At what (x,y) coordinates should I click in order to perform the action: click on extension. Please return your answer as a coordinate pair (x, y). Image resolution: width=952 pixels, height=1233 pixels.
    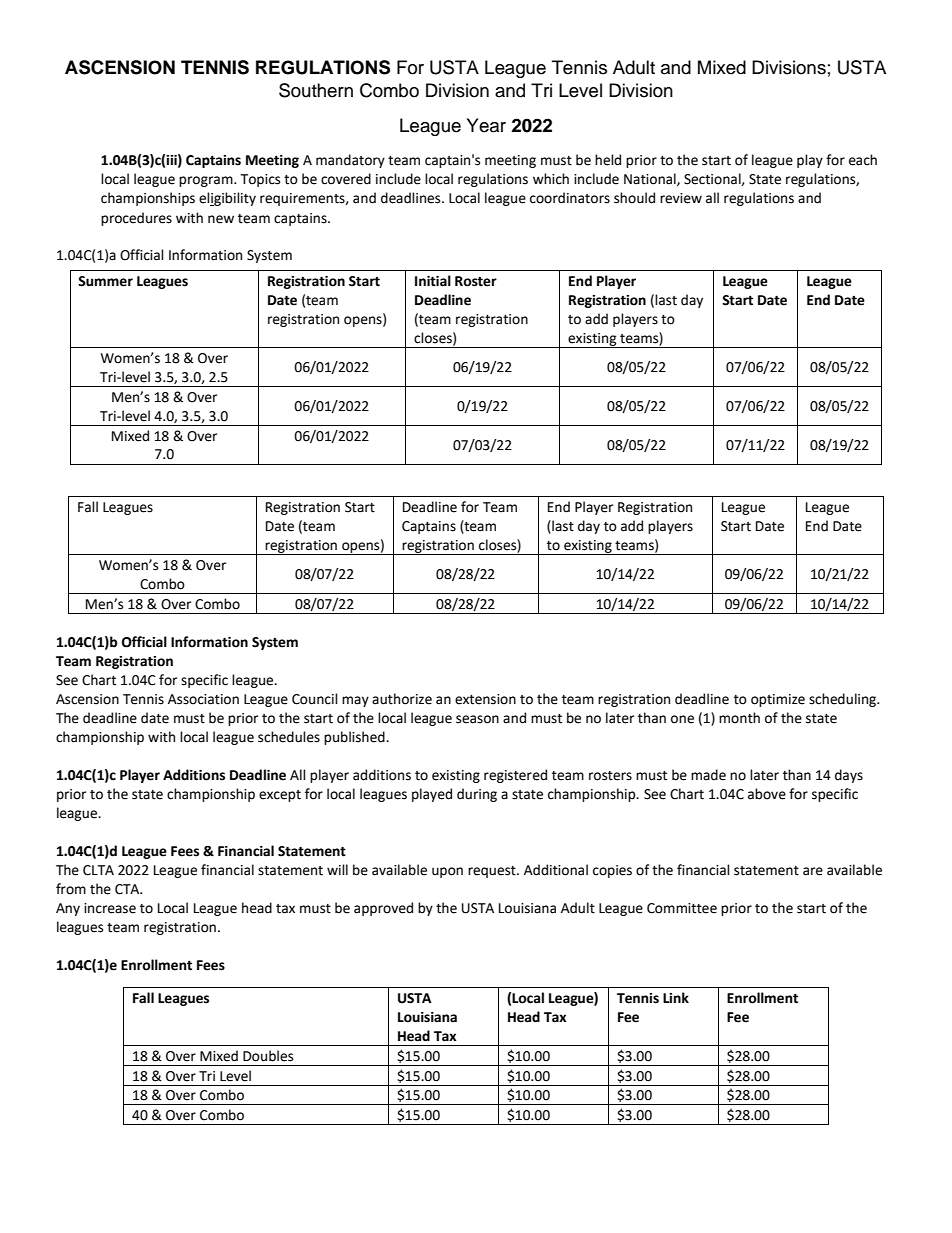
    Looking at the image, I should click on (485, 699).
